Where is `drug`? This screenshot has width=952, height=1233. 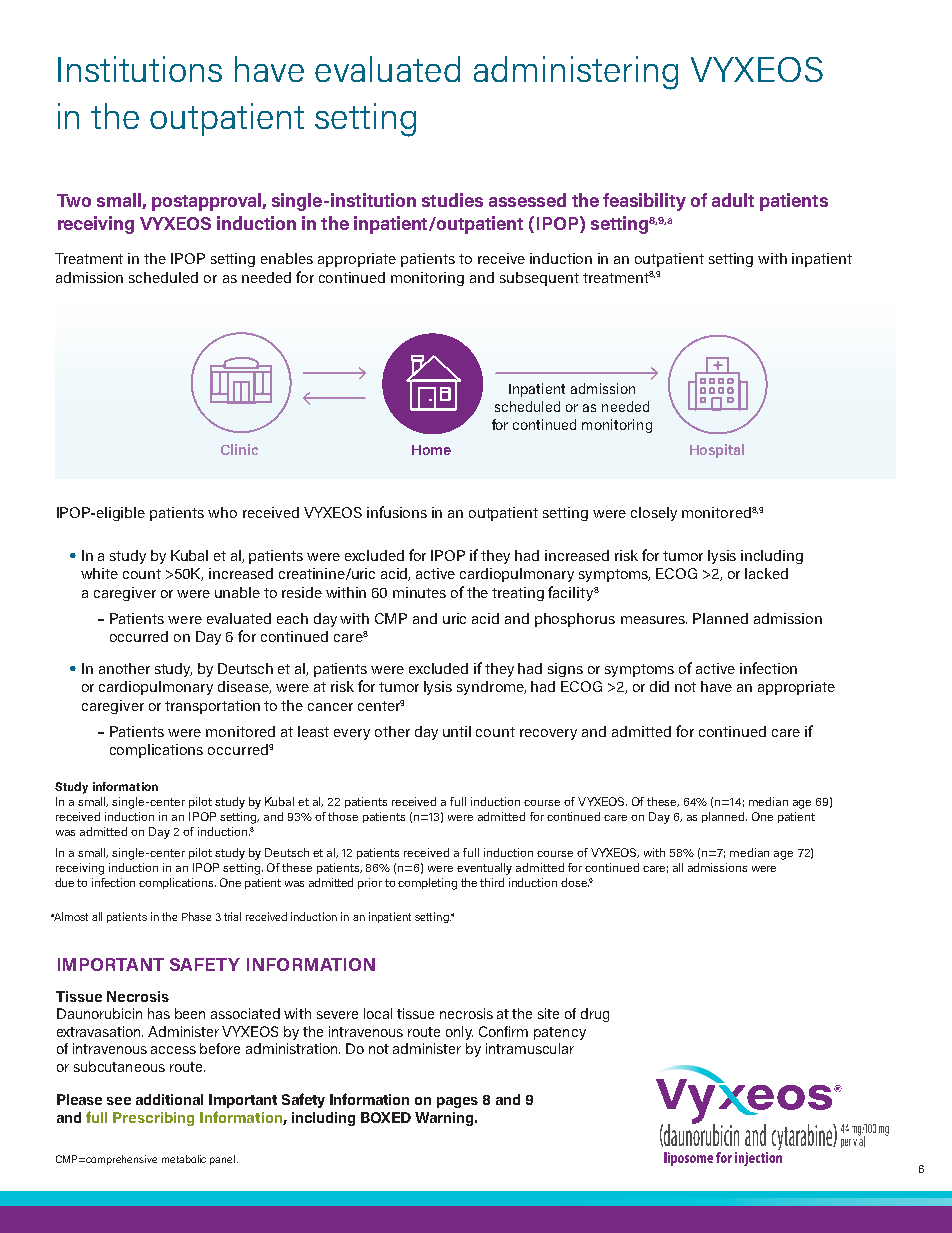 drug is located at coordinates (595, 1015).
